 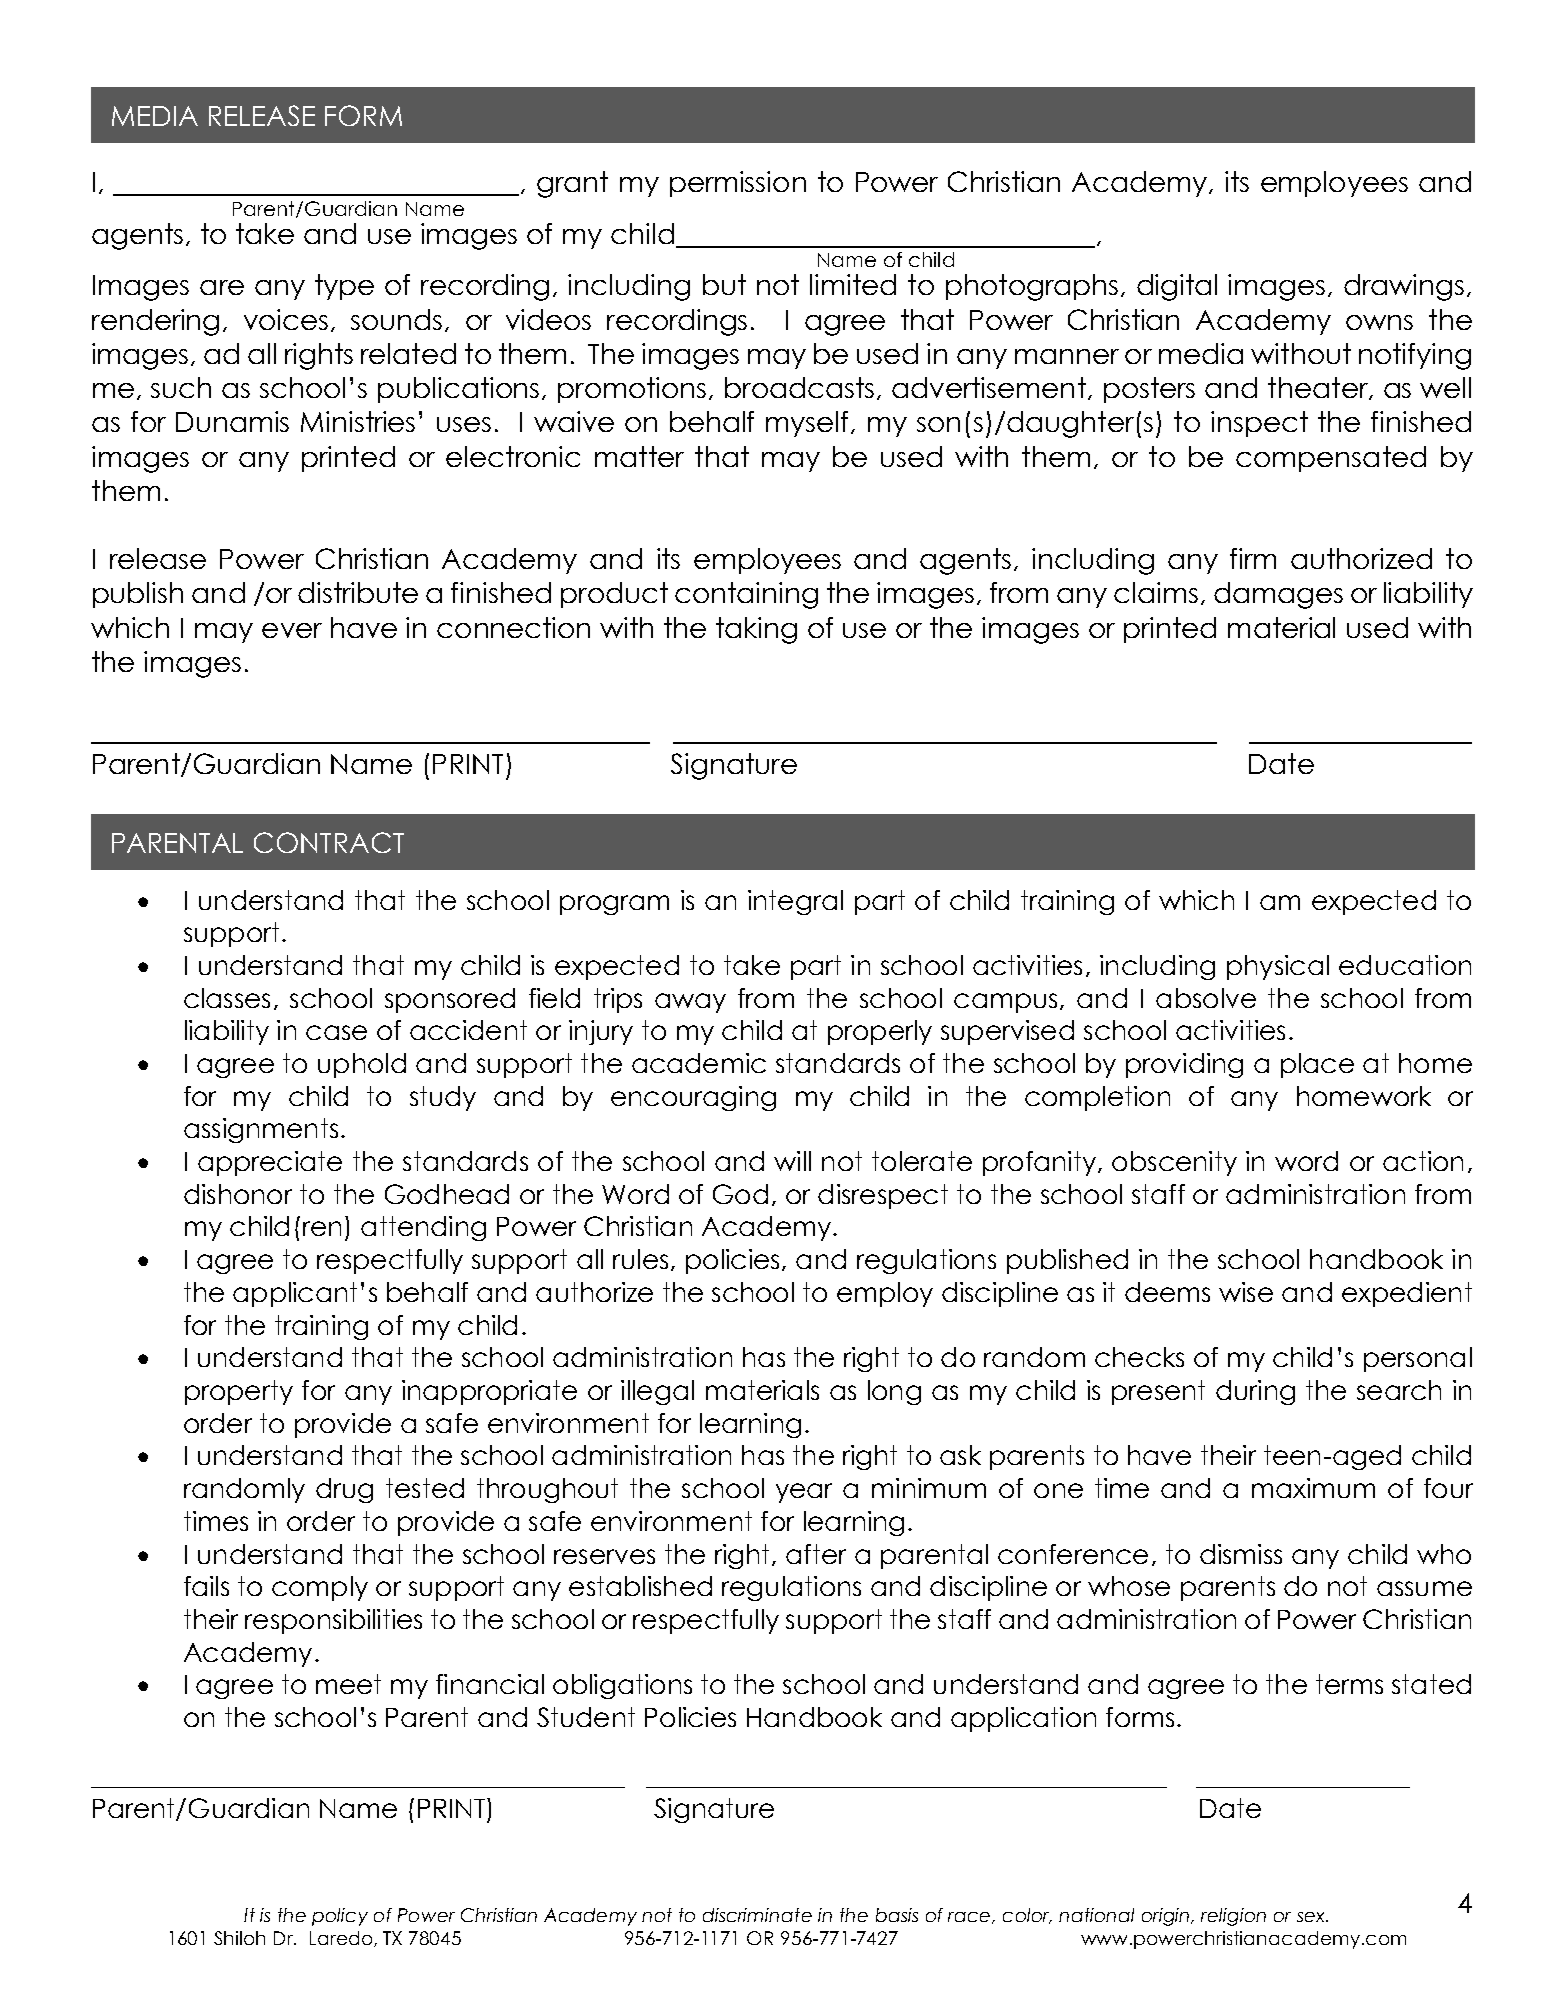 I want to click on dismiss, so click(x=1241, y=1554).
